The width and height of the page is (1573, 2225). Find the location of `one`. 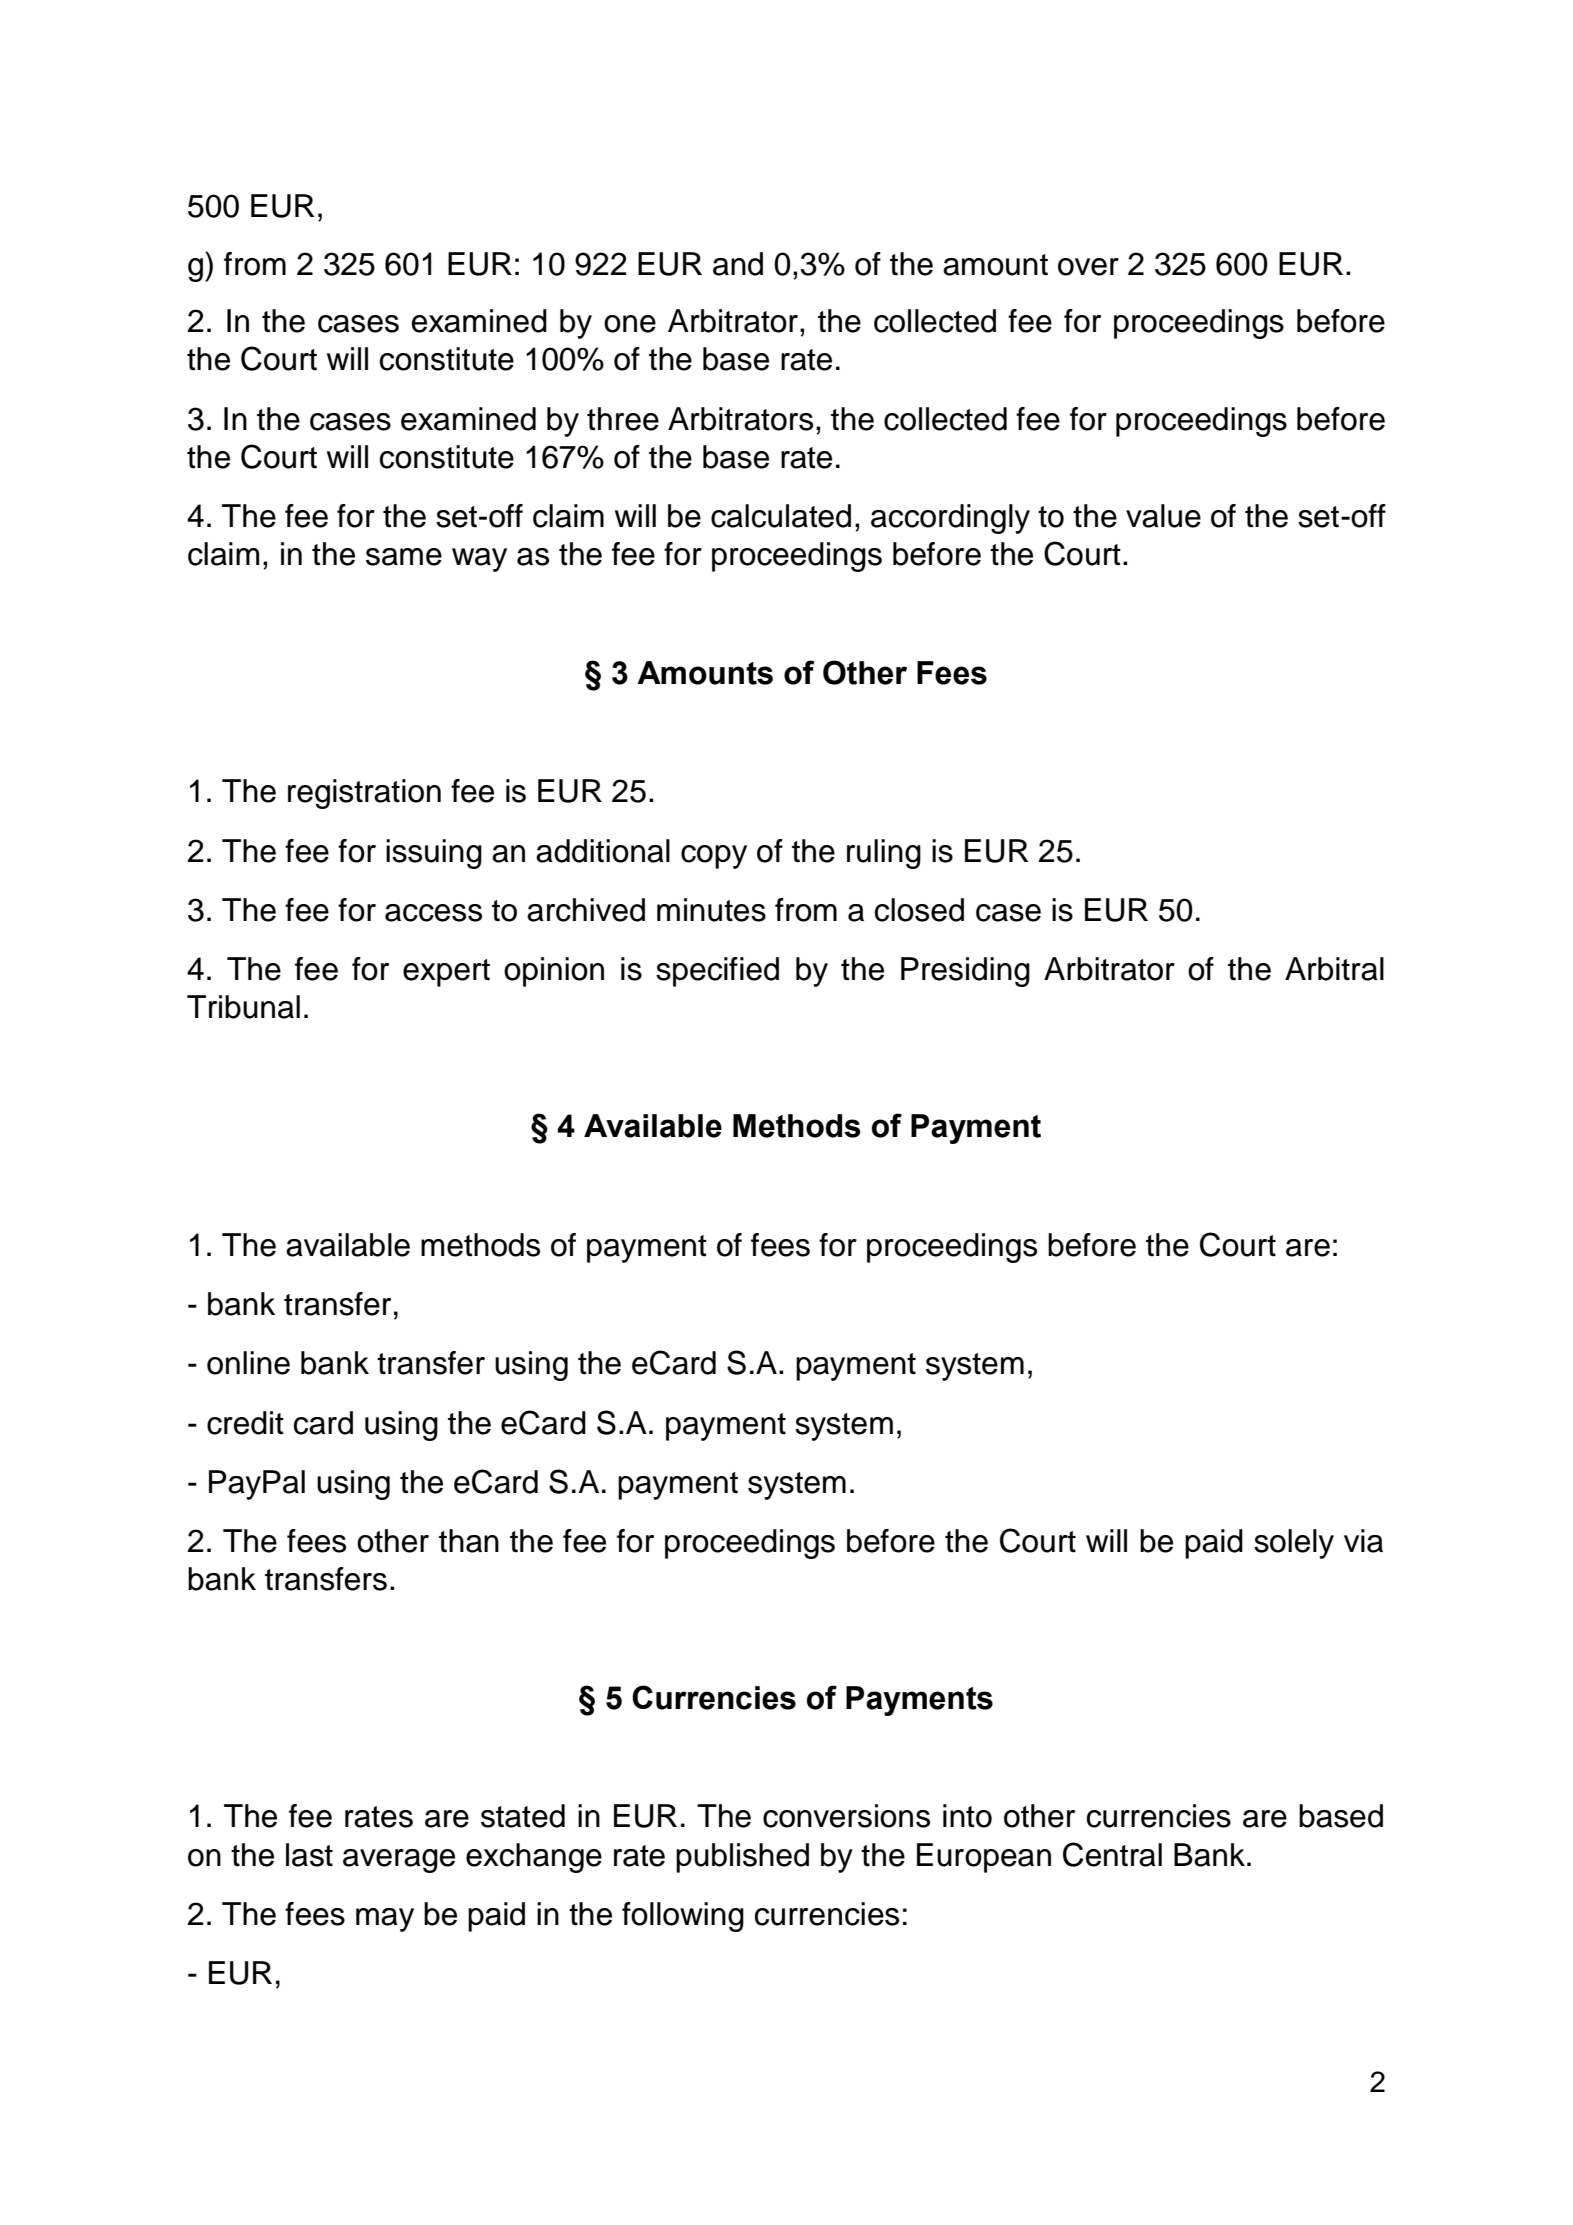

one is located at coordinates (630, 324).
